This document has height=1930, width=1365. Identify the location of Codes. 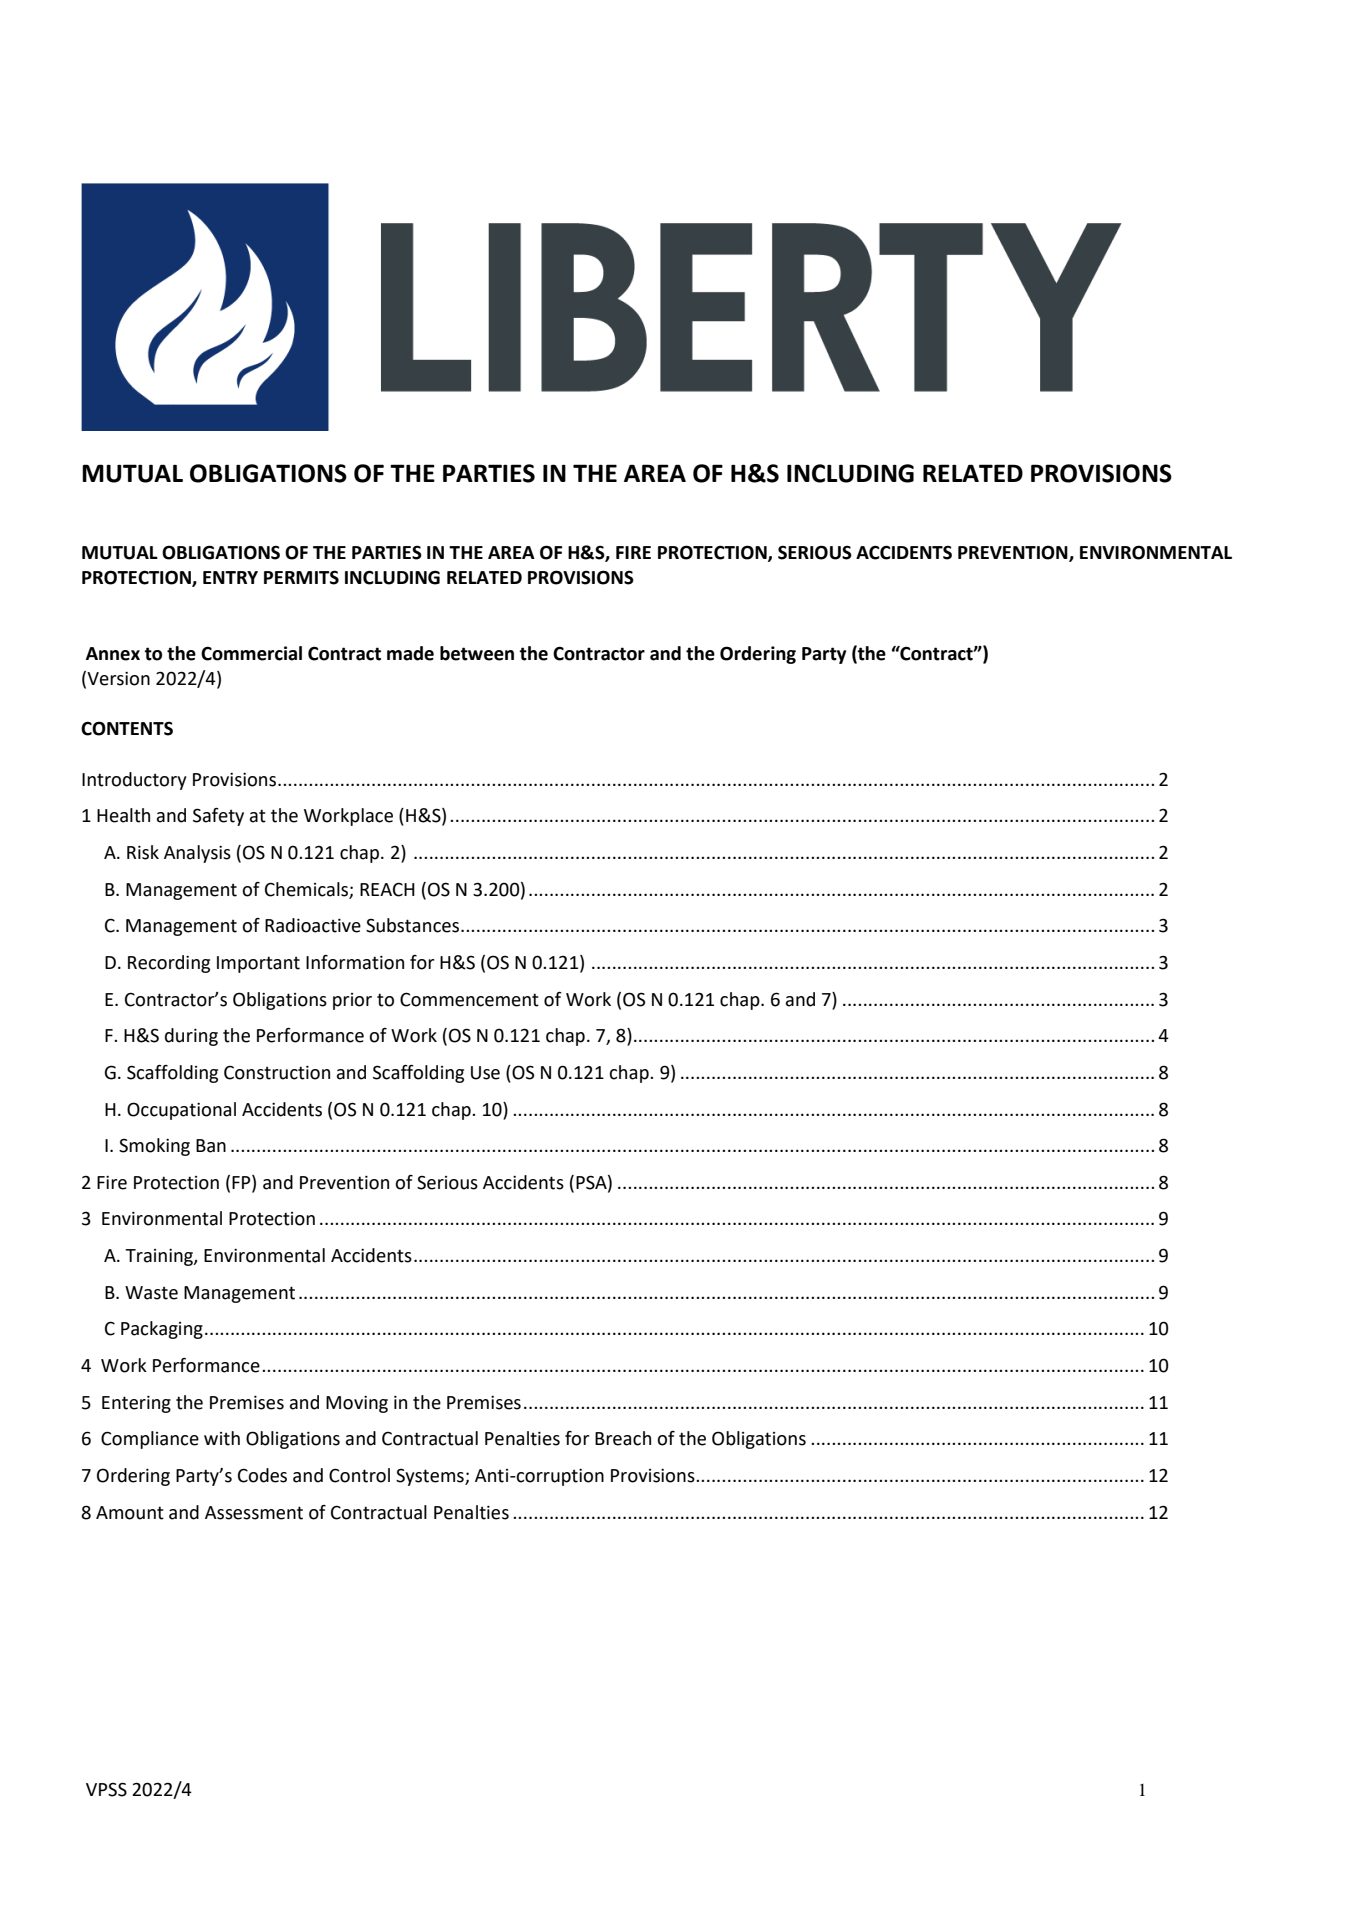
(262, 1475).
